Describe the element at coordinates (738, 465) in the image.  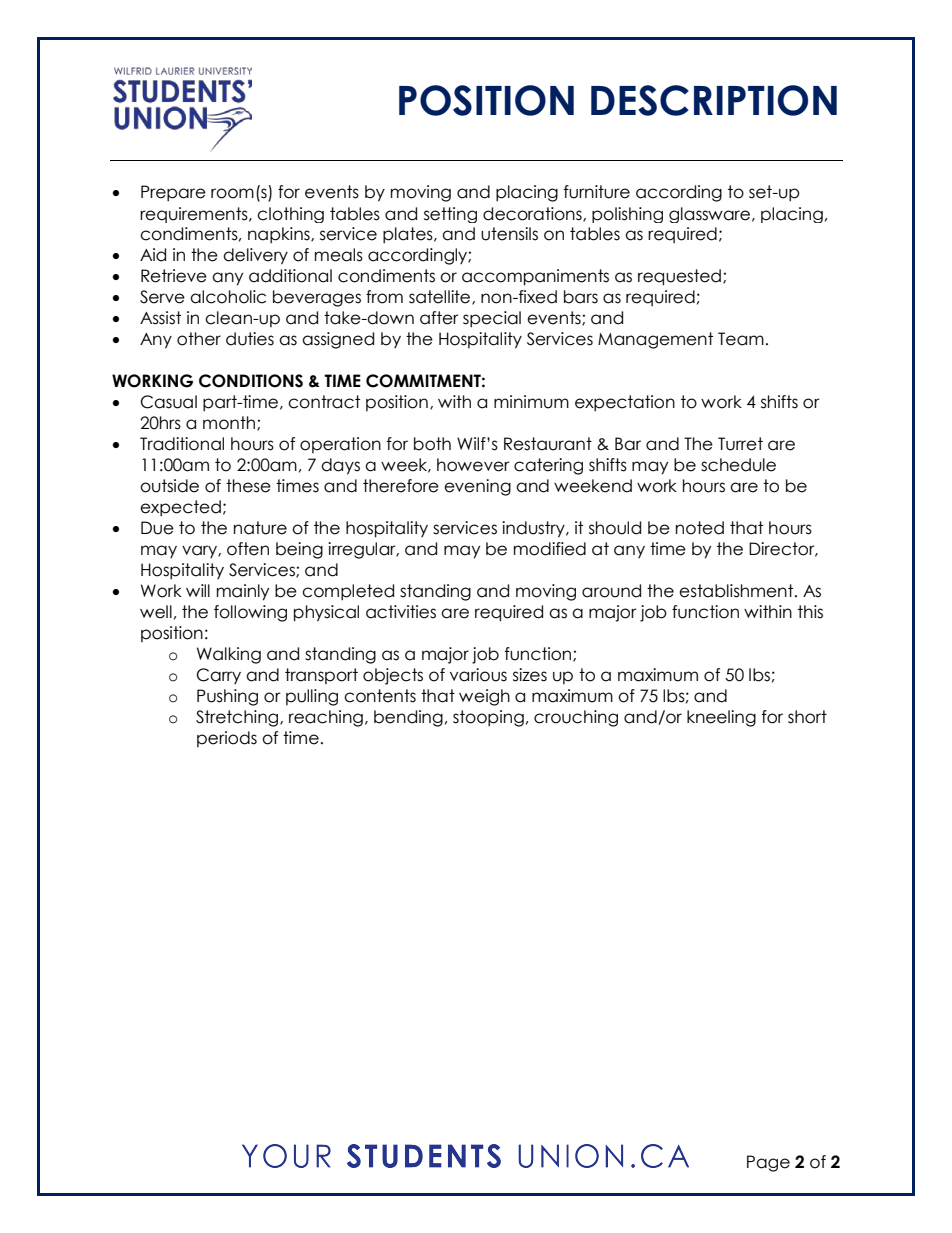
I see `schedule` at that location.
